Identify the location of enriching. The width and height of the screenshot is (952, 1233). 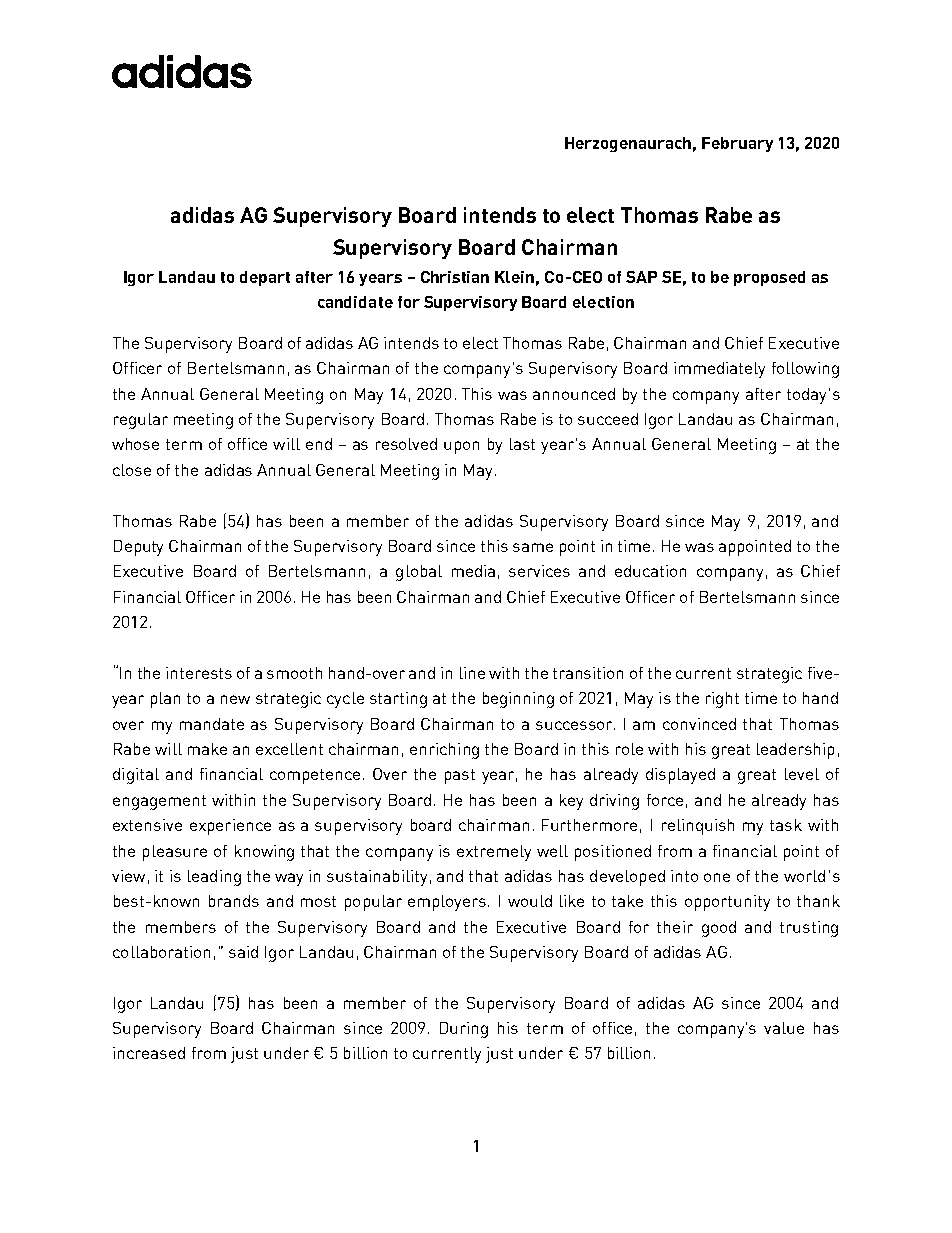
(444, 751).
